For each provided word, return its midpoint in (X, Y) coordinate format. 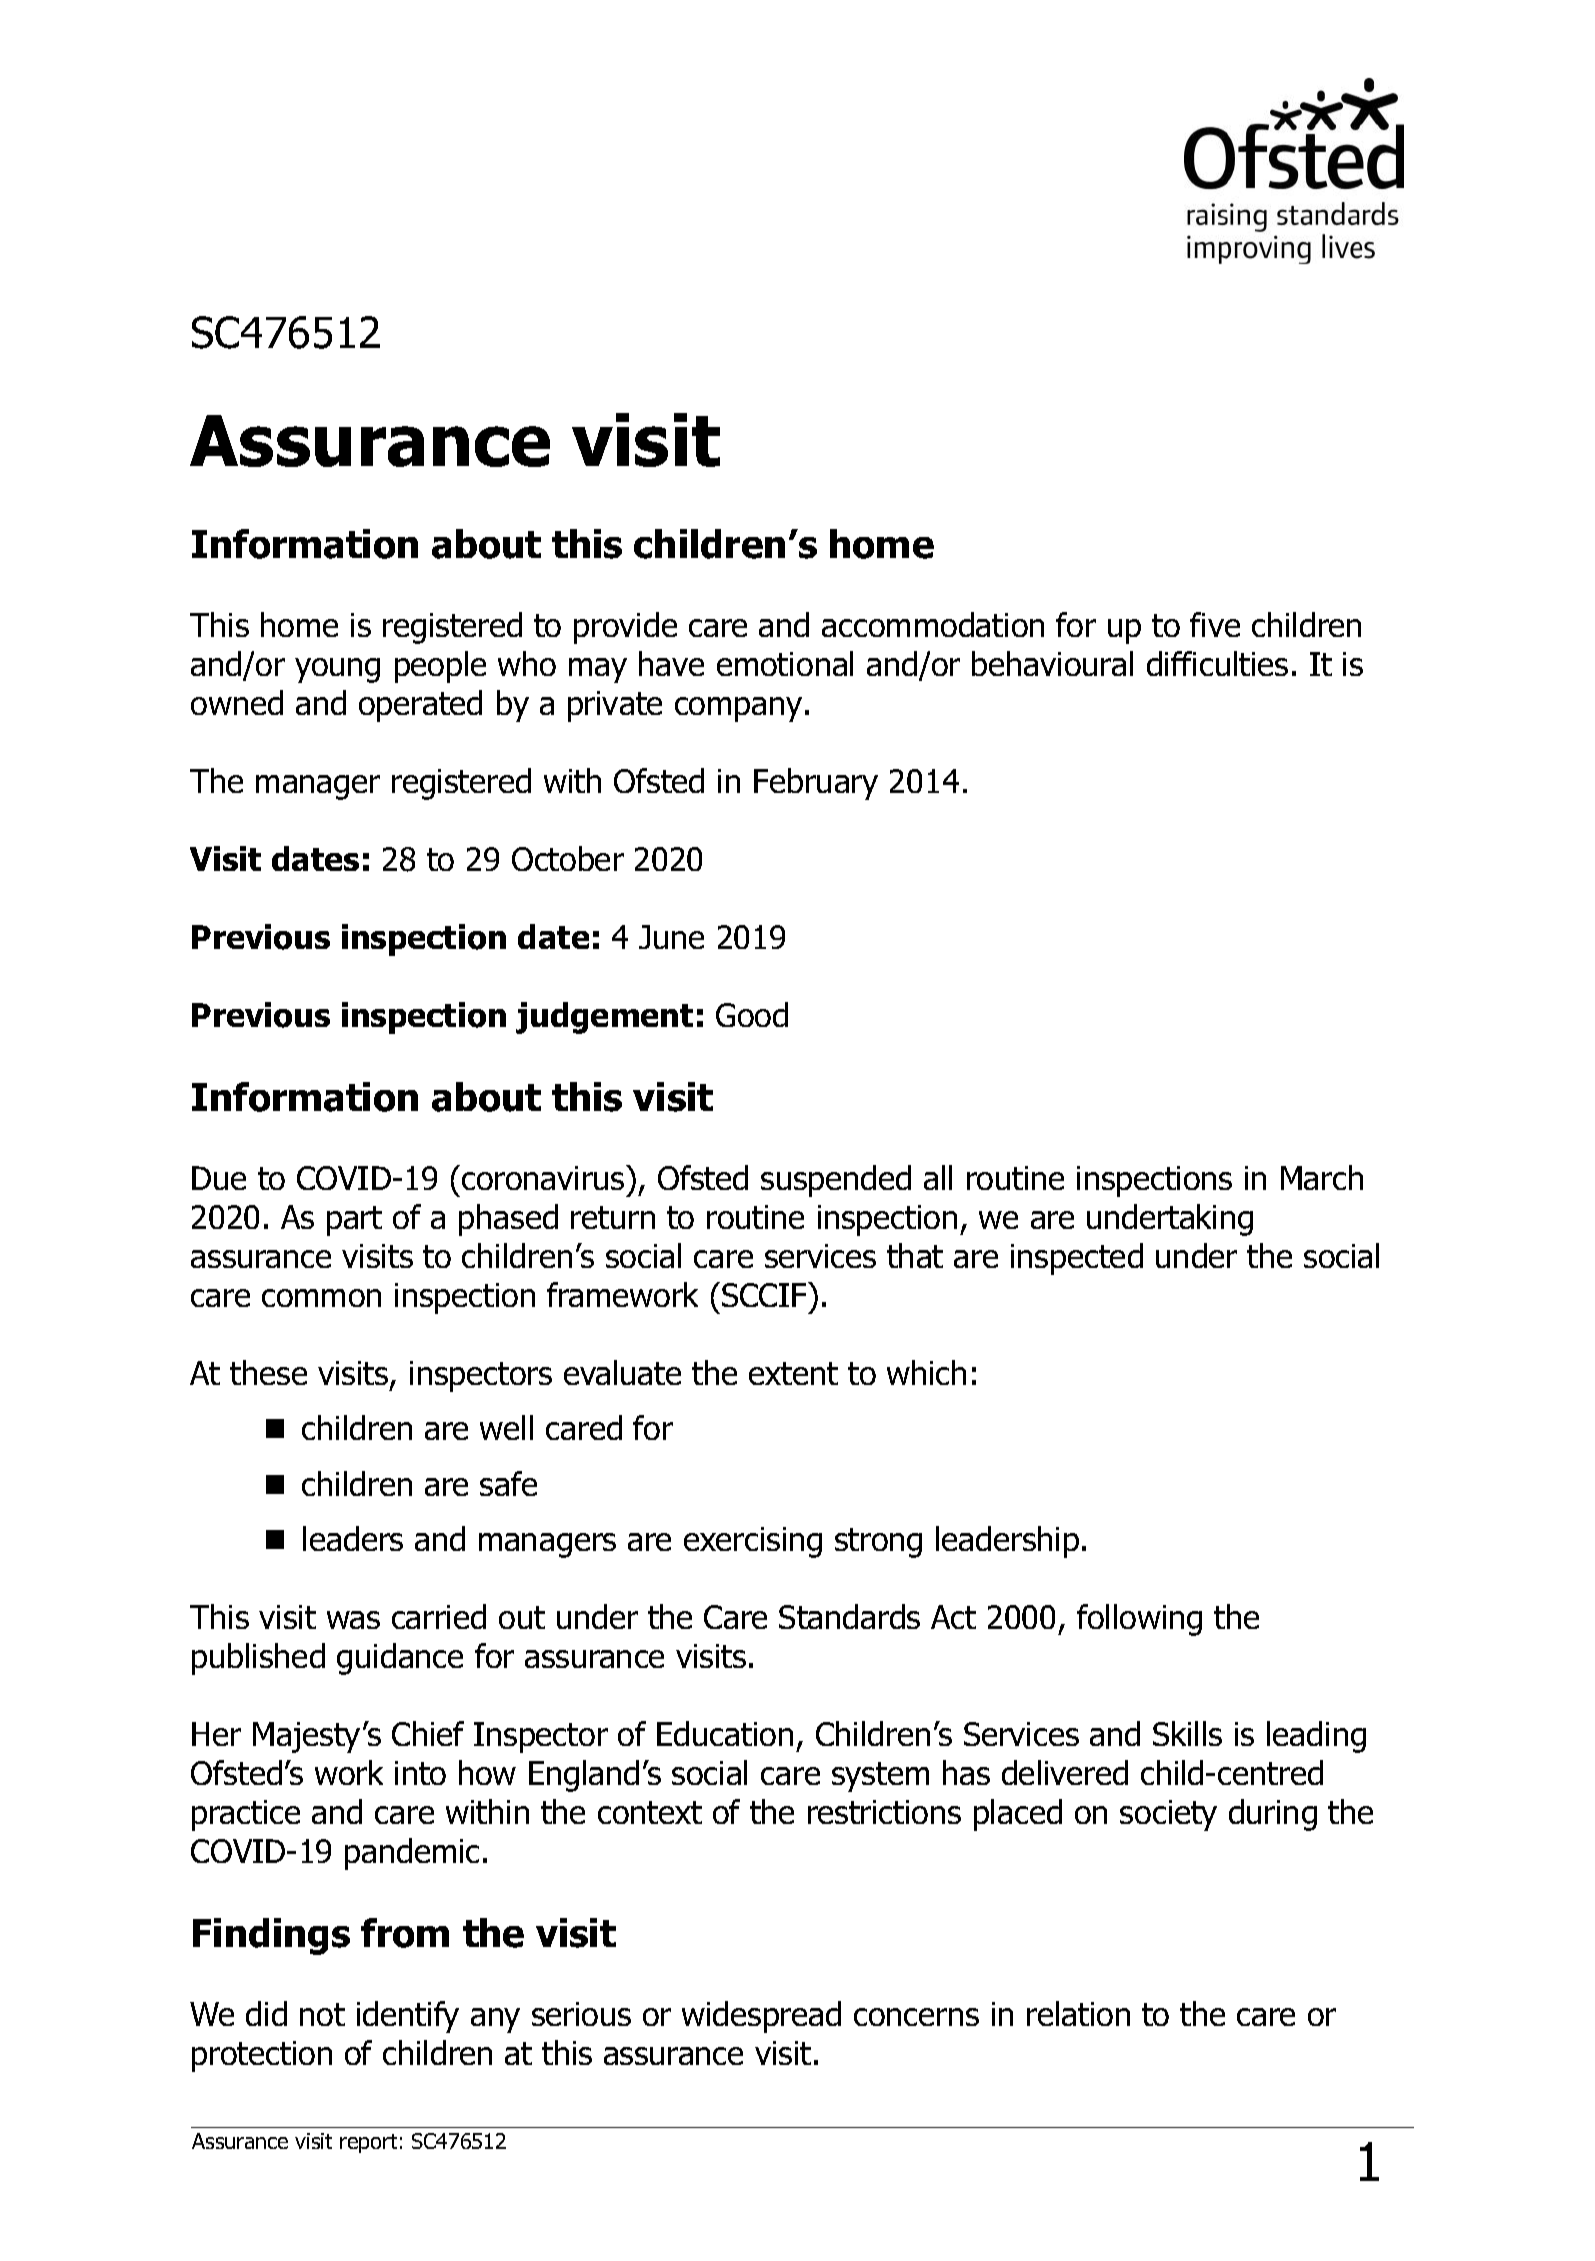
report (368, 2143)
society (1168, 1815)
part (354, 1221)
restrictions (884, 1812)
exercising (753, 1542)
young (337, 670)
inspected (1077, 1259)
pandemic (412, 1854)
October (568, 858)
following (1139, 1620)
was (353, 1620)
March (1322, 1177)
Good (752, 1014)
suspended (836, 1181)
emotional (785, 663)
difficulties (1217, 663)
